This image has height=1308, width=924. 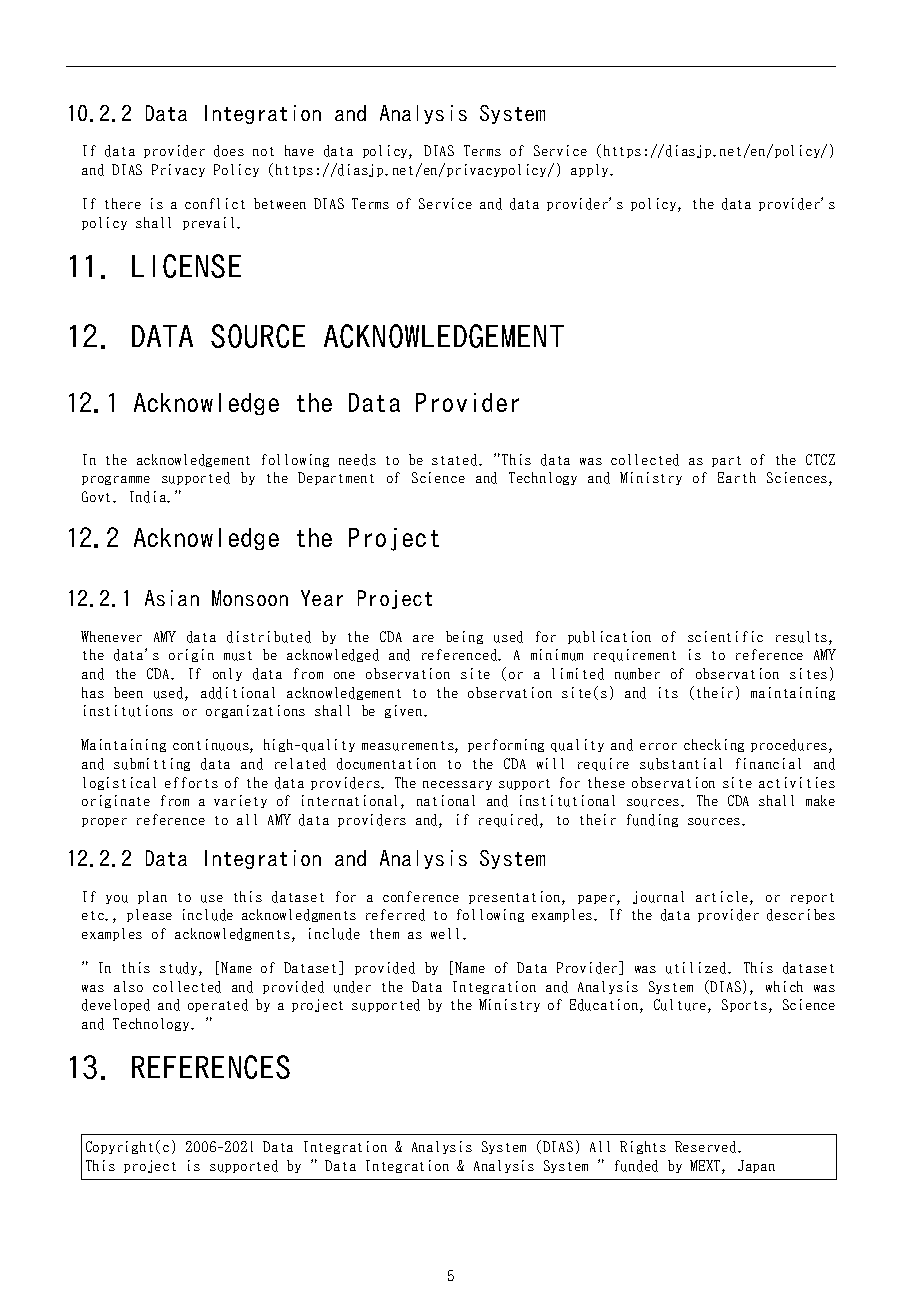 I want to click on being, so click(x=464, y=637).
